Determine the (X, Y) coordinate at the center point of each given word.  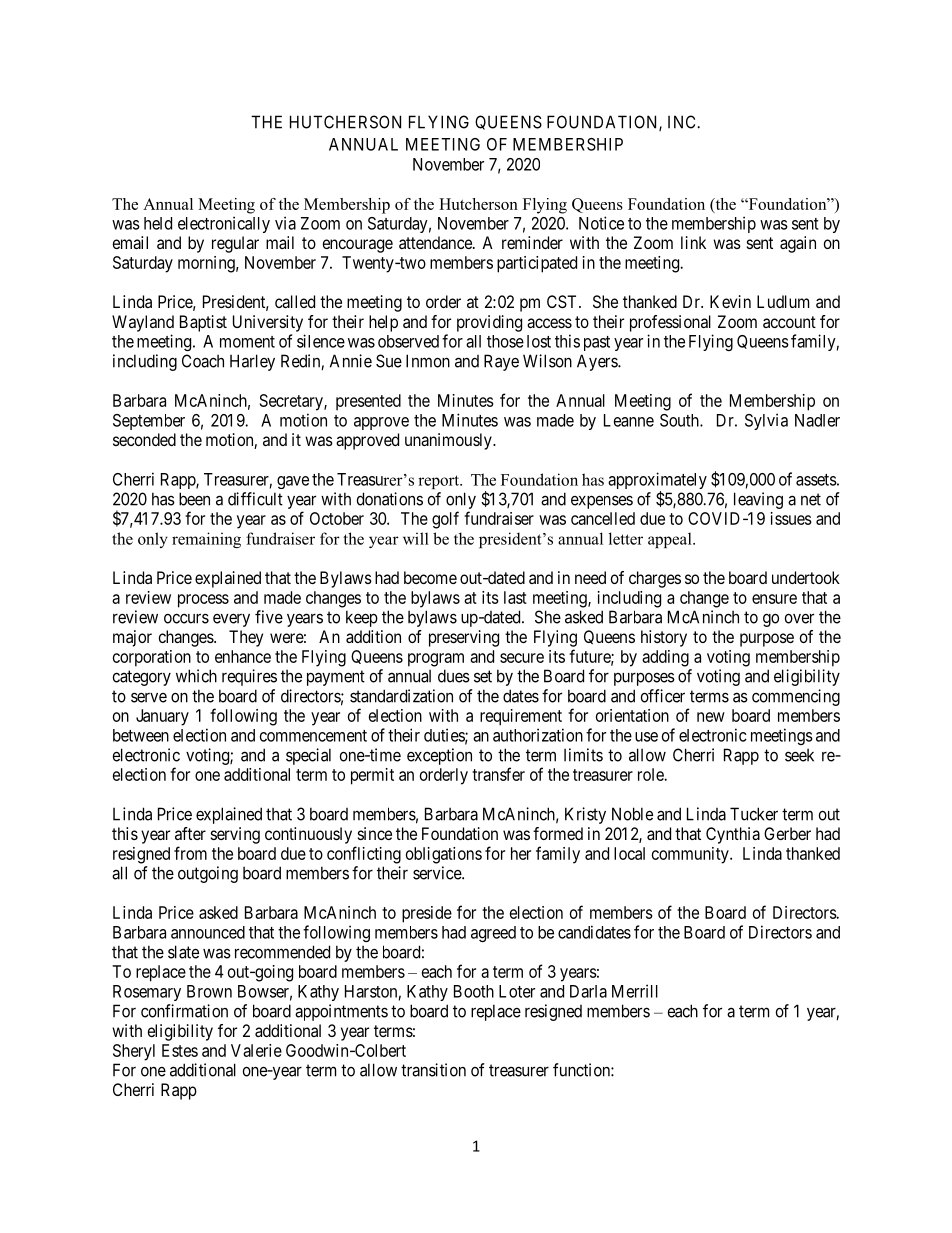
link (693, 242)
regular (235, 244)
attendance (436, 242)
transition (433, 1070)
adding (665, 658)
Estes (180, 1050)
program (436, 660)
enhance (243, 656)
